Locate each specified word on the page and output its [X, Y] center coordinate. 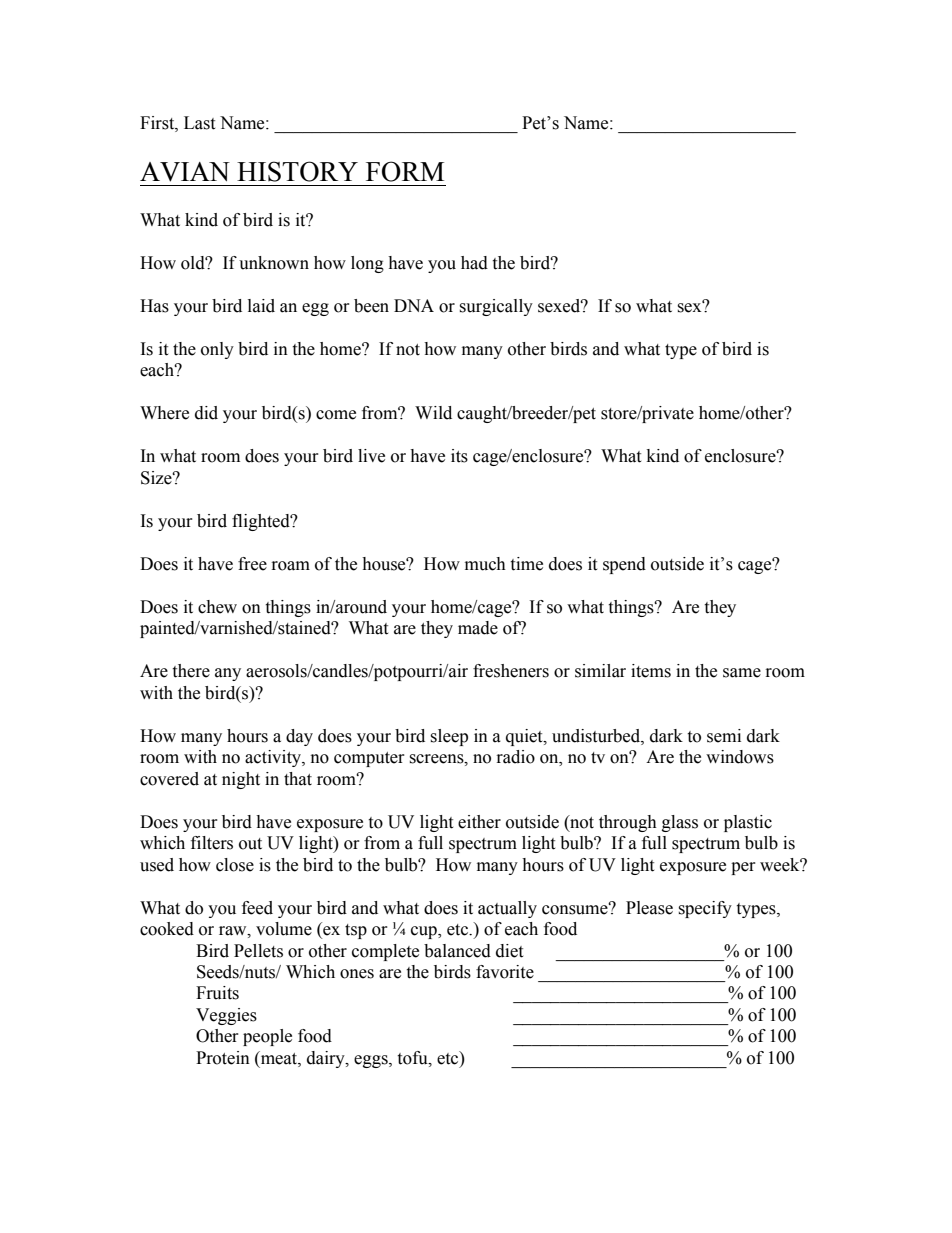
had [474, 263]
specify [705, 909]
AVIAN [185, 172]
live [371, 456]
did [206, 413]
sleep [449, 737]
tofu [413, 1058]
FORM [405, 171]
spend [624, 565]
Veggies [226, 1016]
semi [724, 736]
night [241, 780]
